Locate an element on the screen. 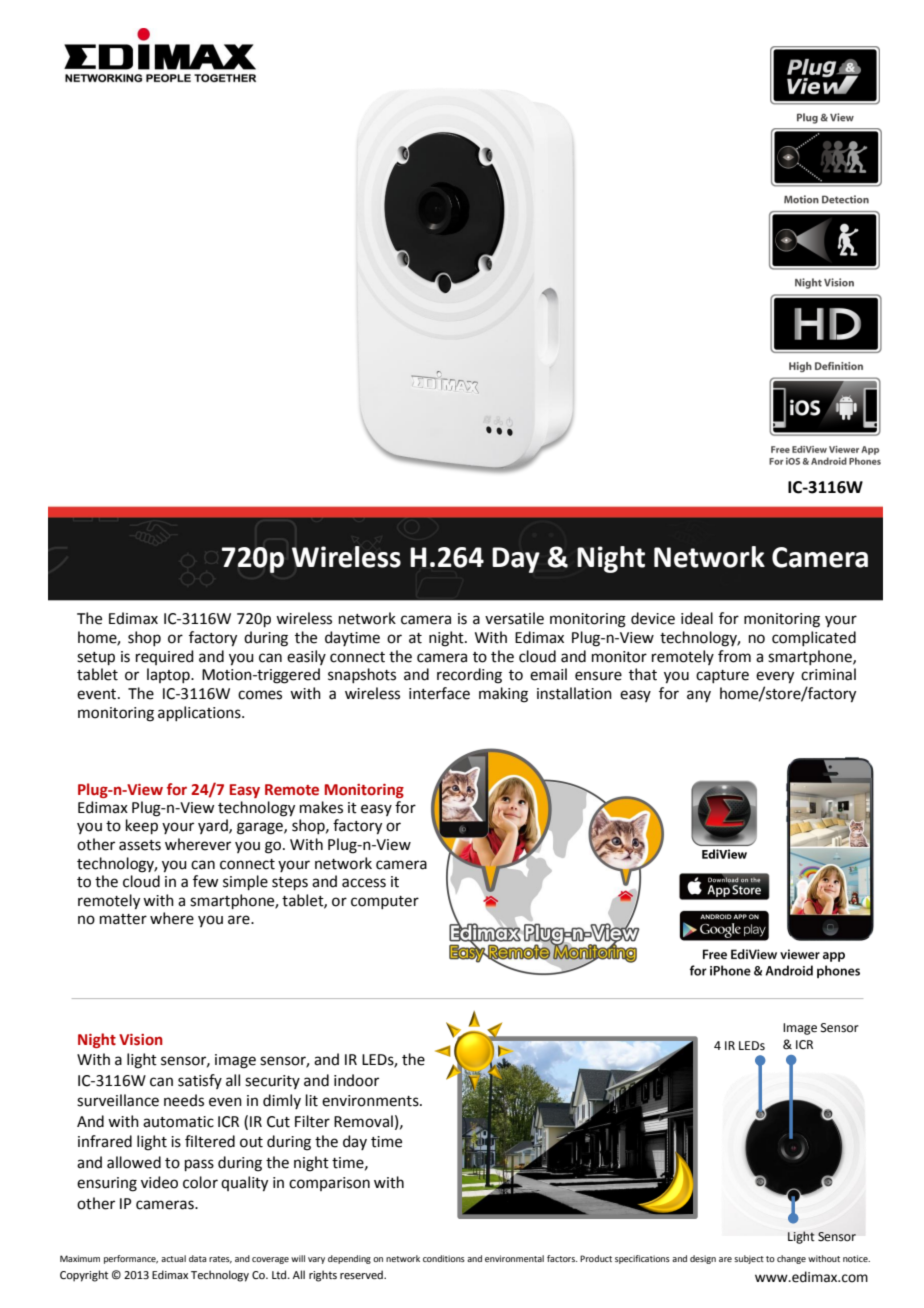  makes is located at coordinates (321, 807).
